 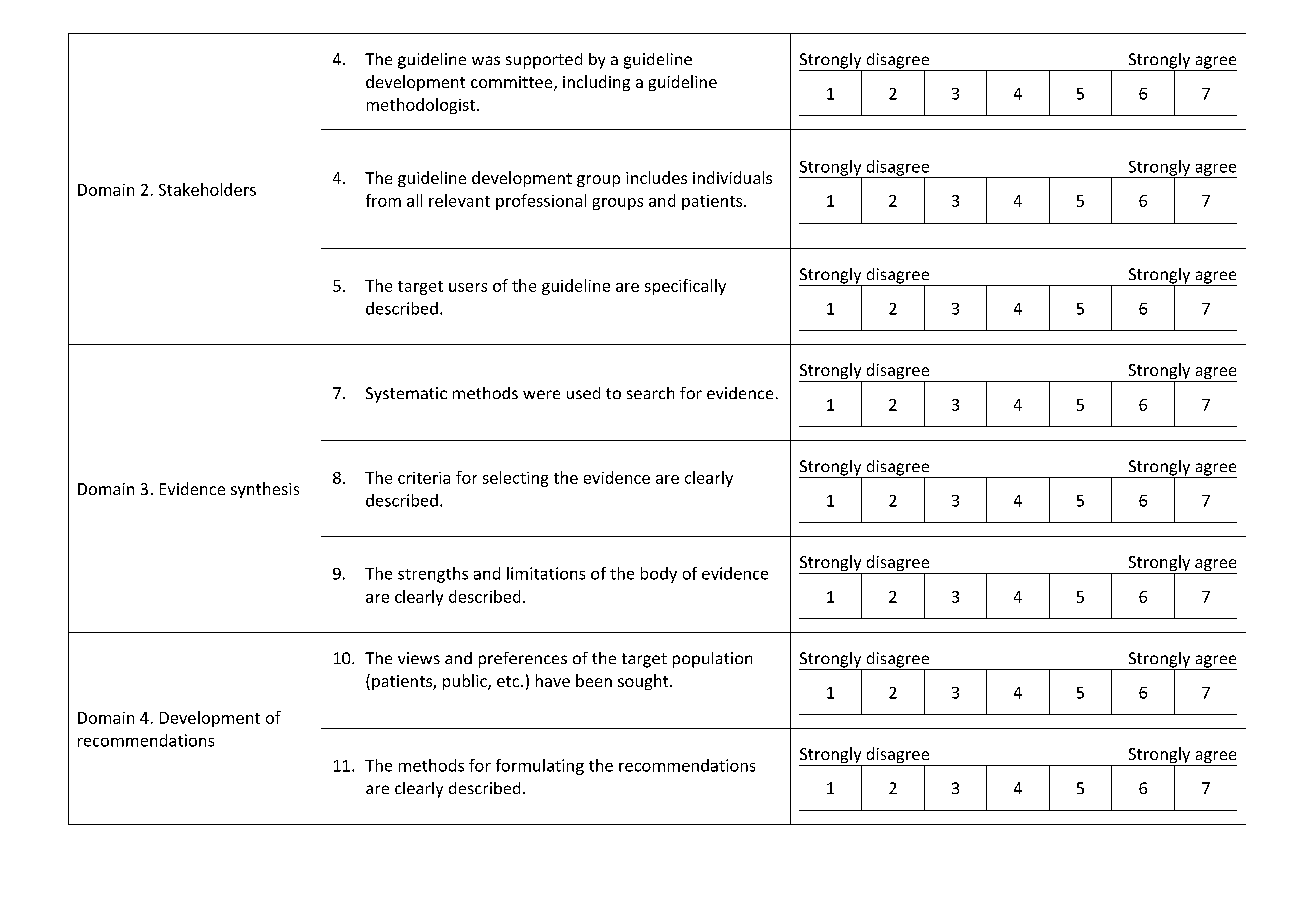 I want to click on formulating, so click(x=540, y=767).
